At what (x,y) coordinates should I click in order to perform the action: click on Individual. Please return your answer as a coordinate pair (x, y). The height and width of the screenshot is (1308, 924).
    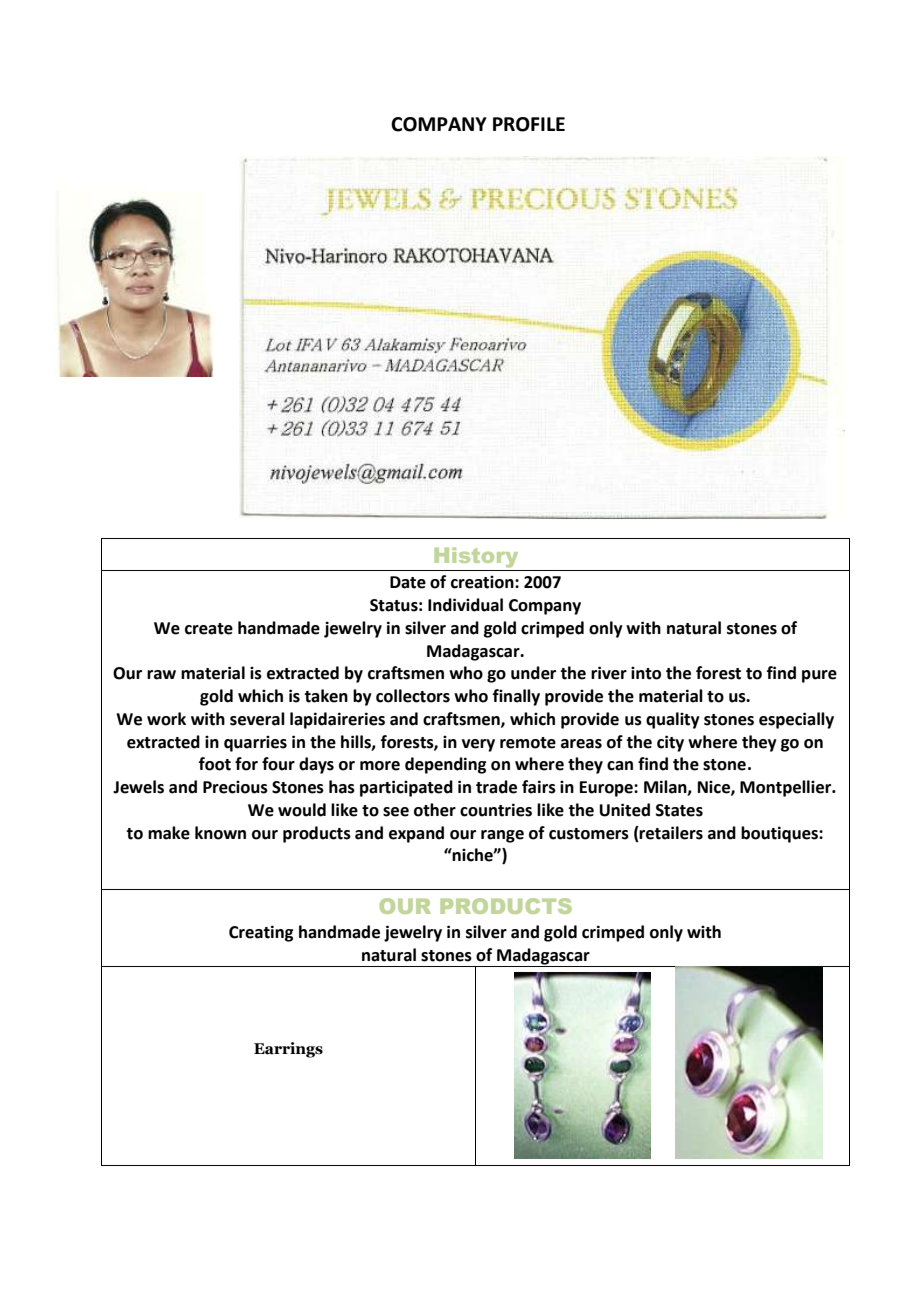
    Looking at the image, I should click on (465, 605).
